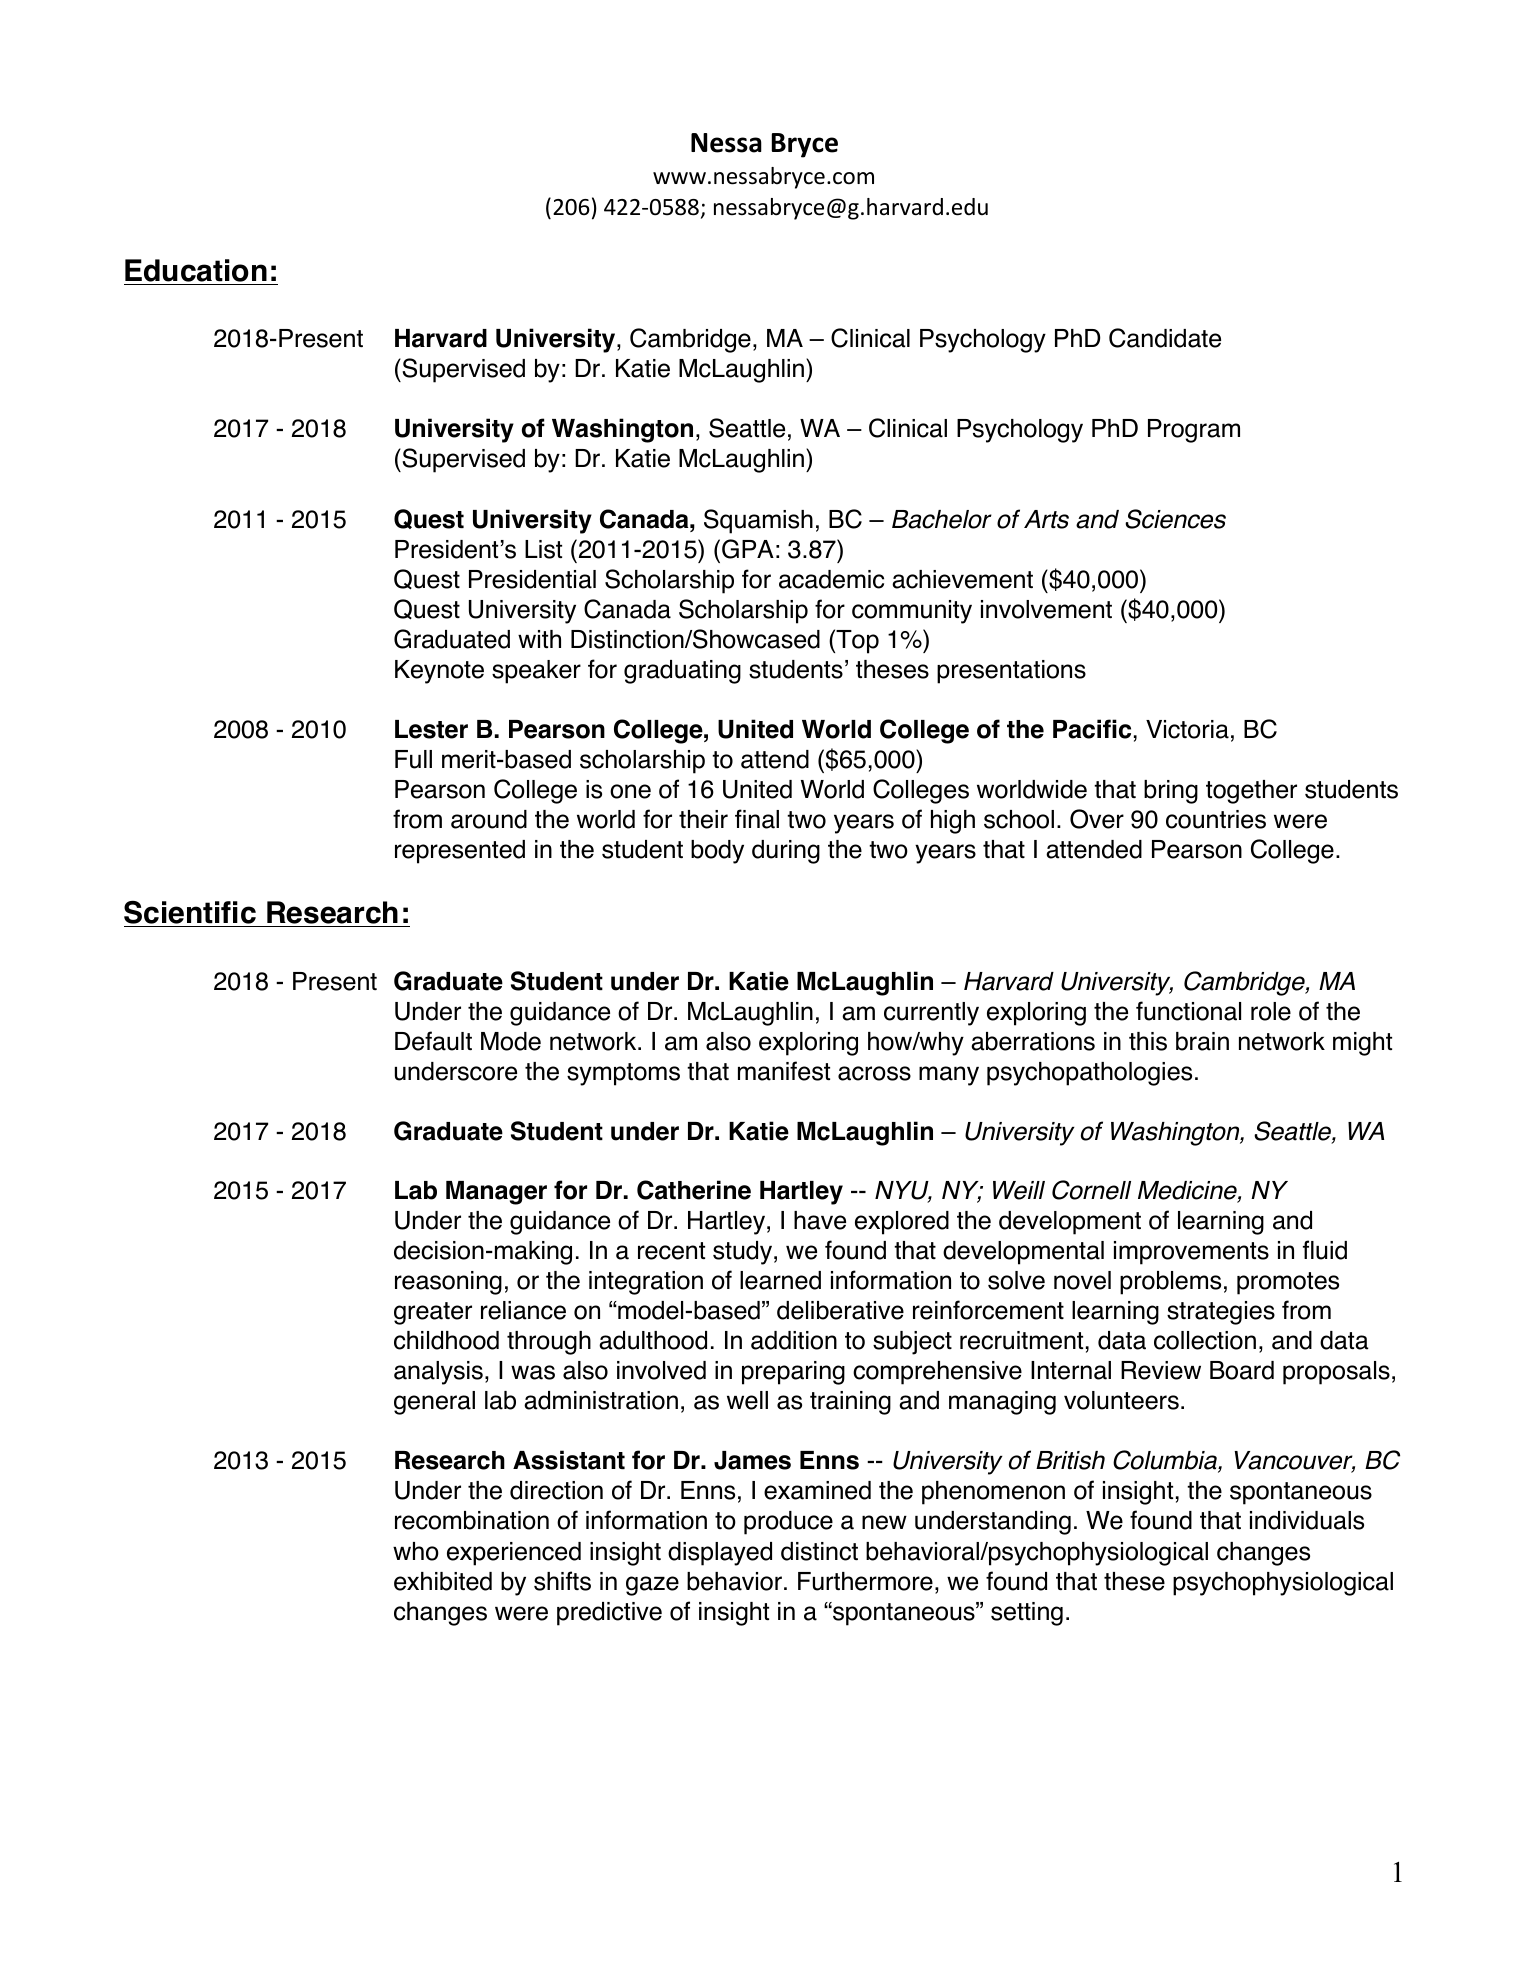  Describe the element at coordinates (831, 579) in the page. I see `academic` at that location.
